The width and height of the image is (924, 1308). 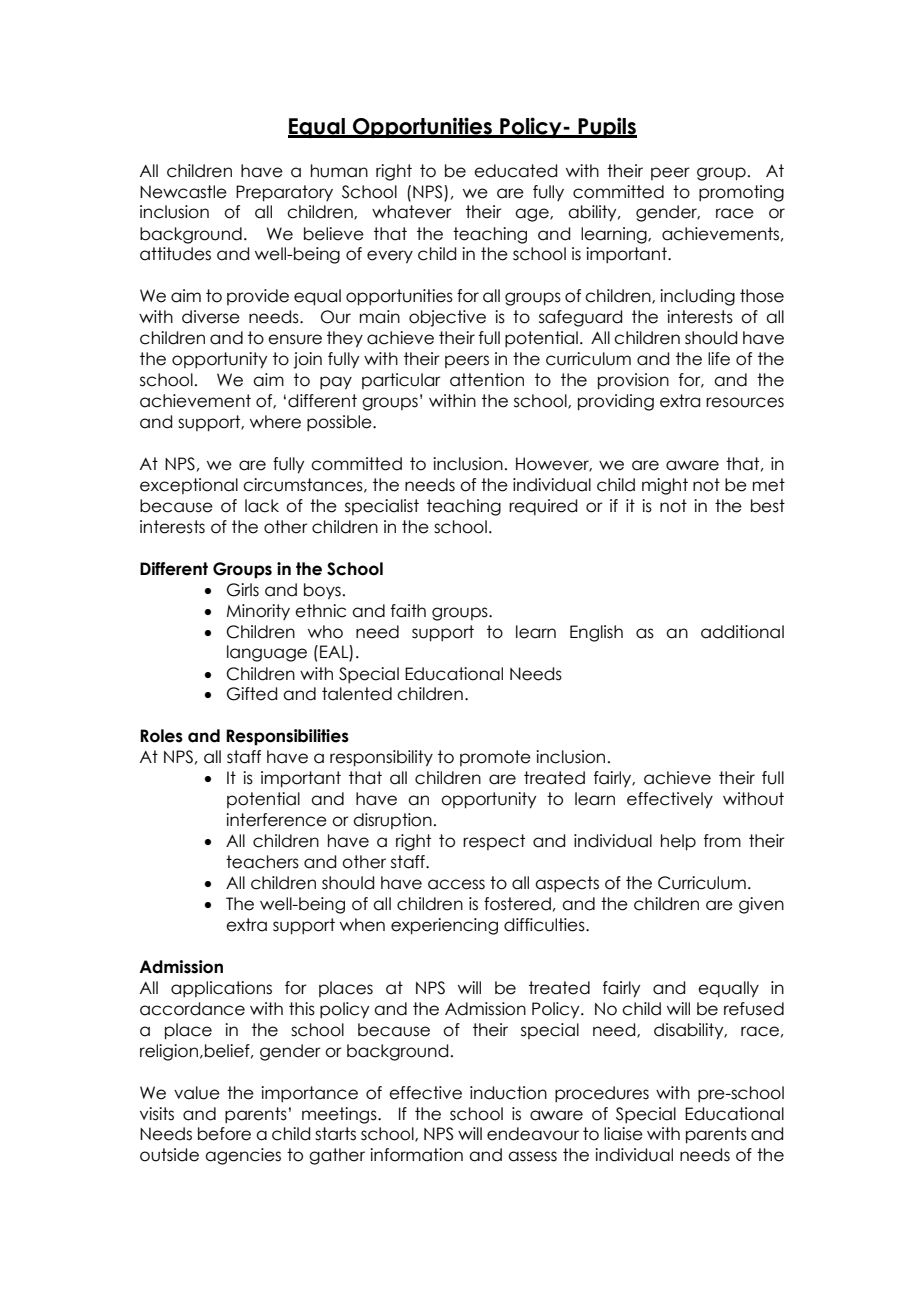 What do you see at coordinates (741, 193) in the image?
I see `promoting` at bounding box center [741, 193].
